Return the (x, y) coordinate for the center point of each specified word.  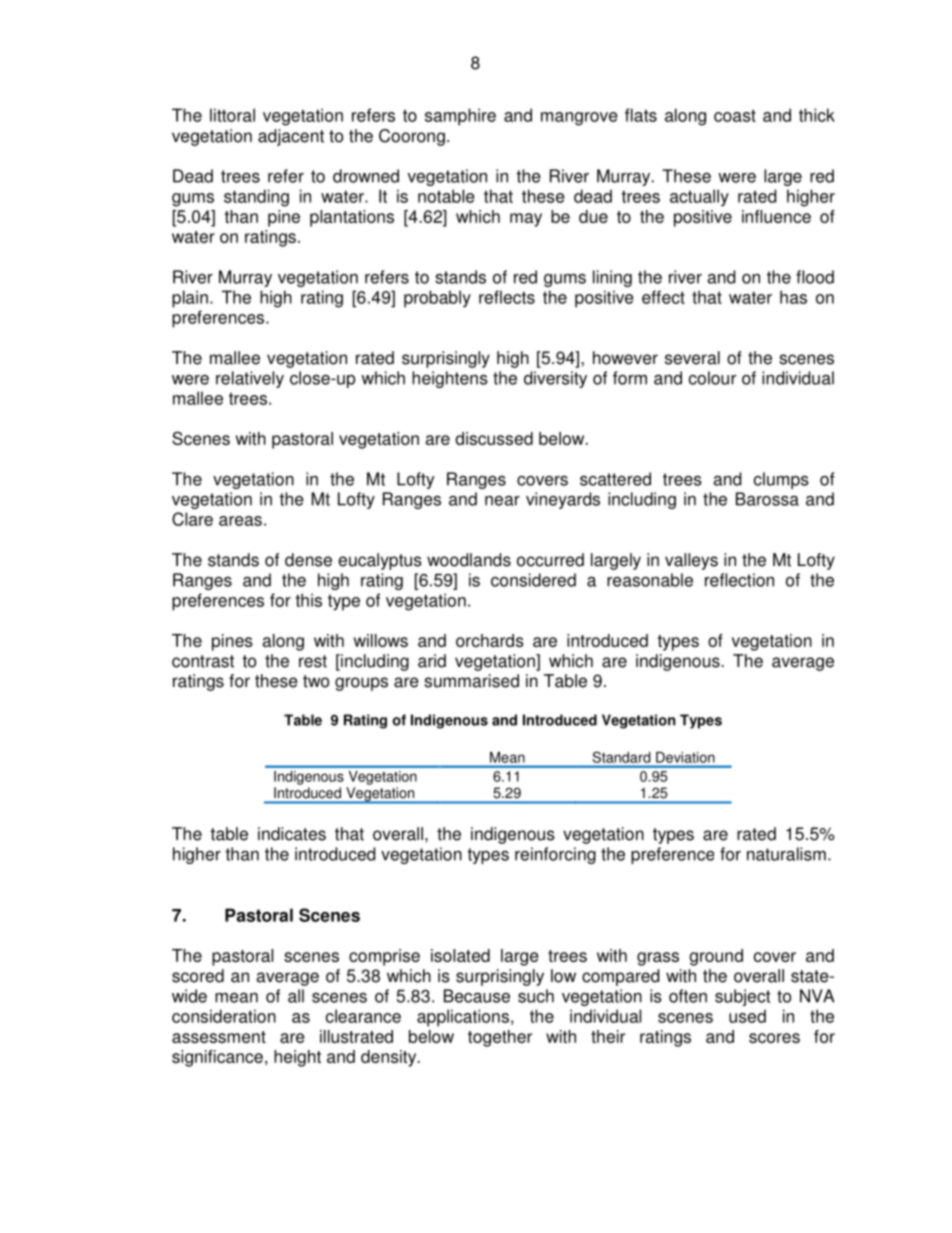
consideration (224, 1016)
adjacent (291, 137)
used (747, 1016)
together (500, 1038)
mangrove (579, 119)
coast (735, 115)
